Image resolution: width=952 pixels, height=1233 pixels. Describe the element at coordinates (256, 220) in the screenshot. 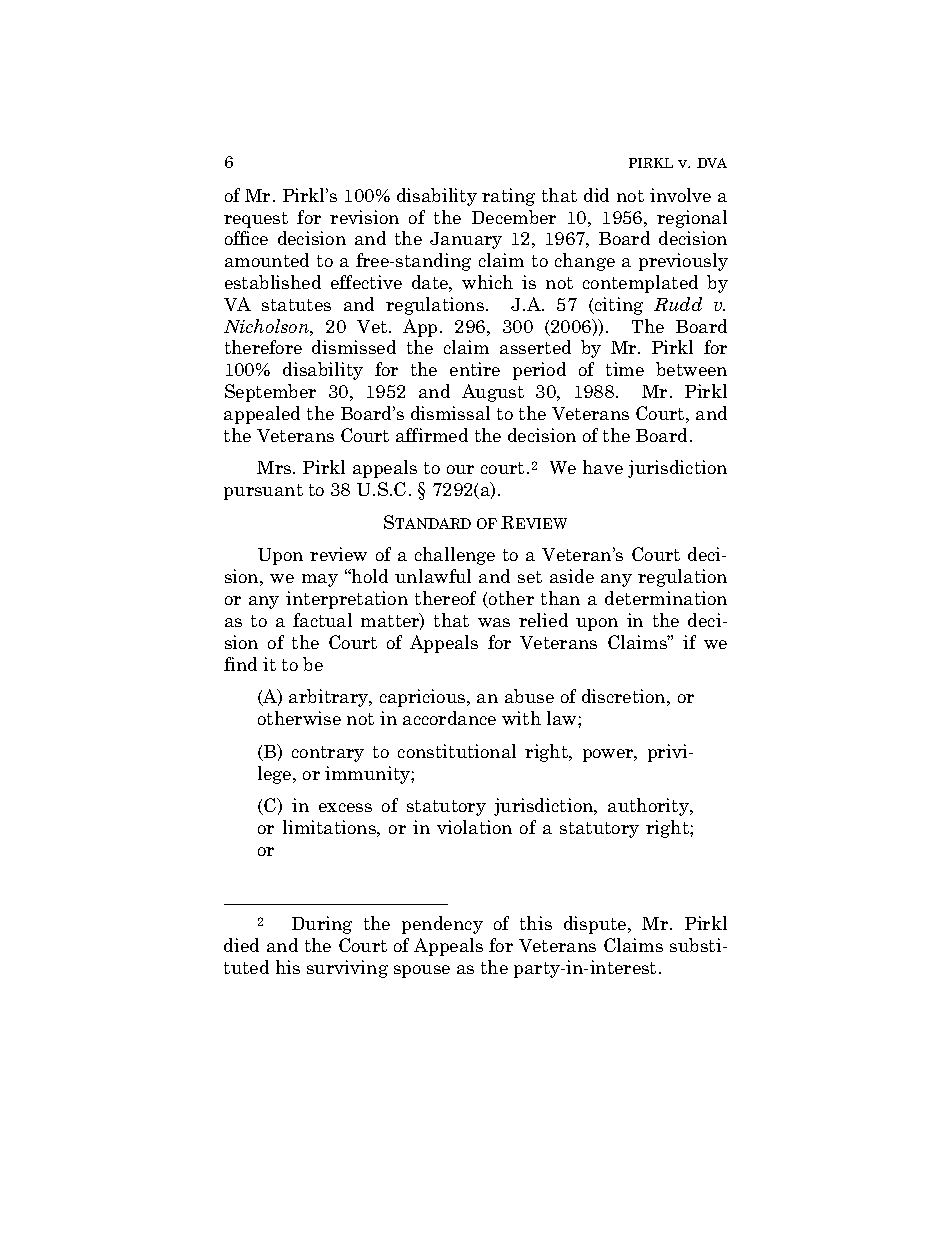

I see `request` at that location.
